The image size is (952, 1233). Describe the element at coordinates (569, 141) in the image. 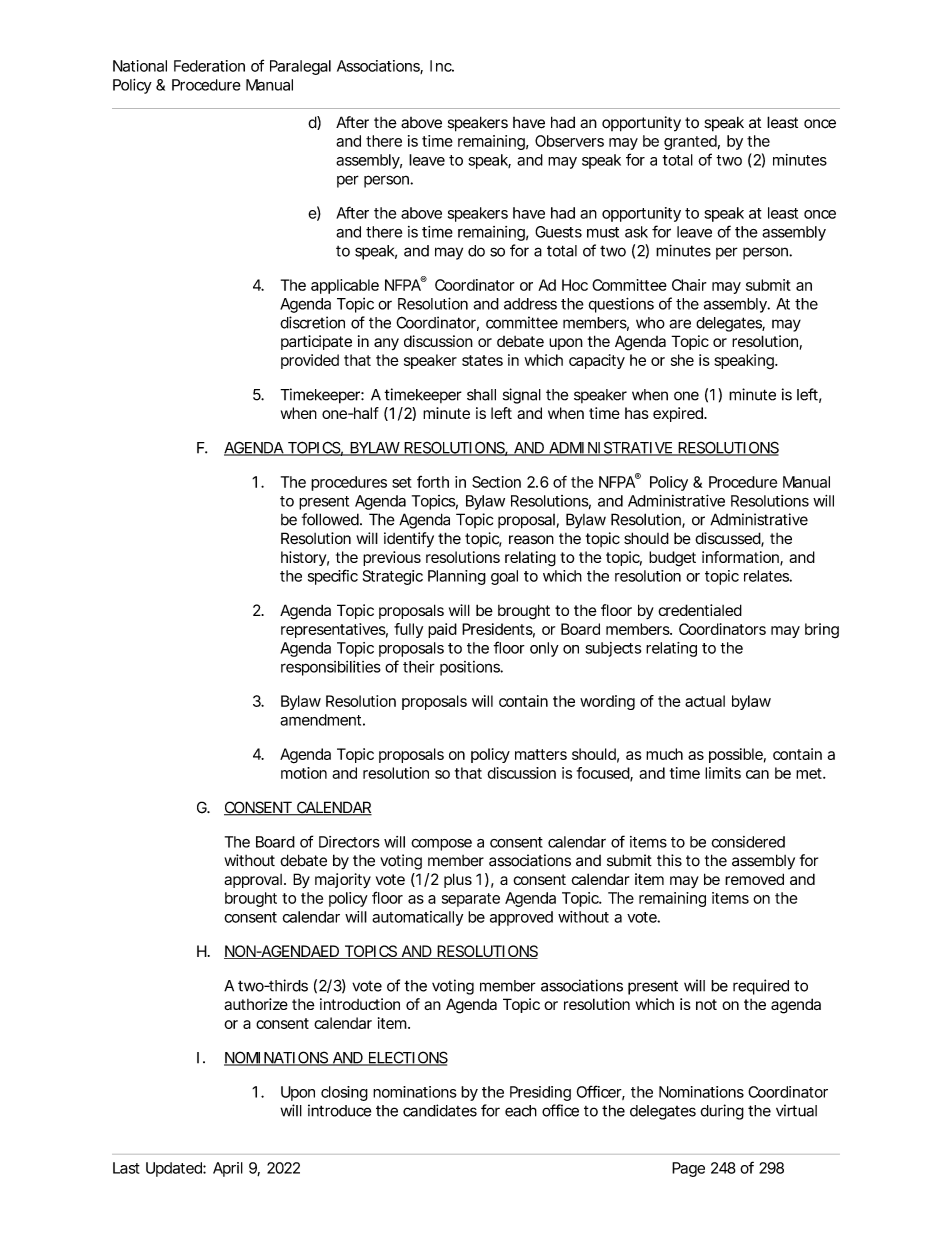

I see `Observers` at that location.
